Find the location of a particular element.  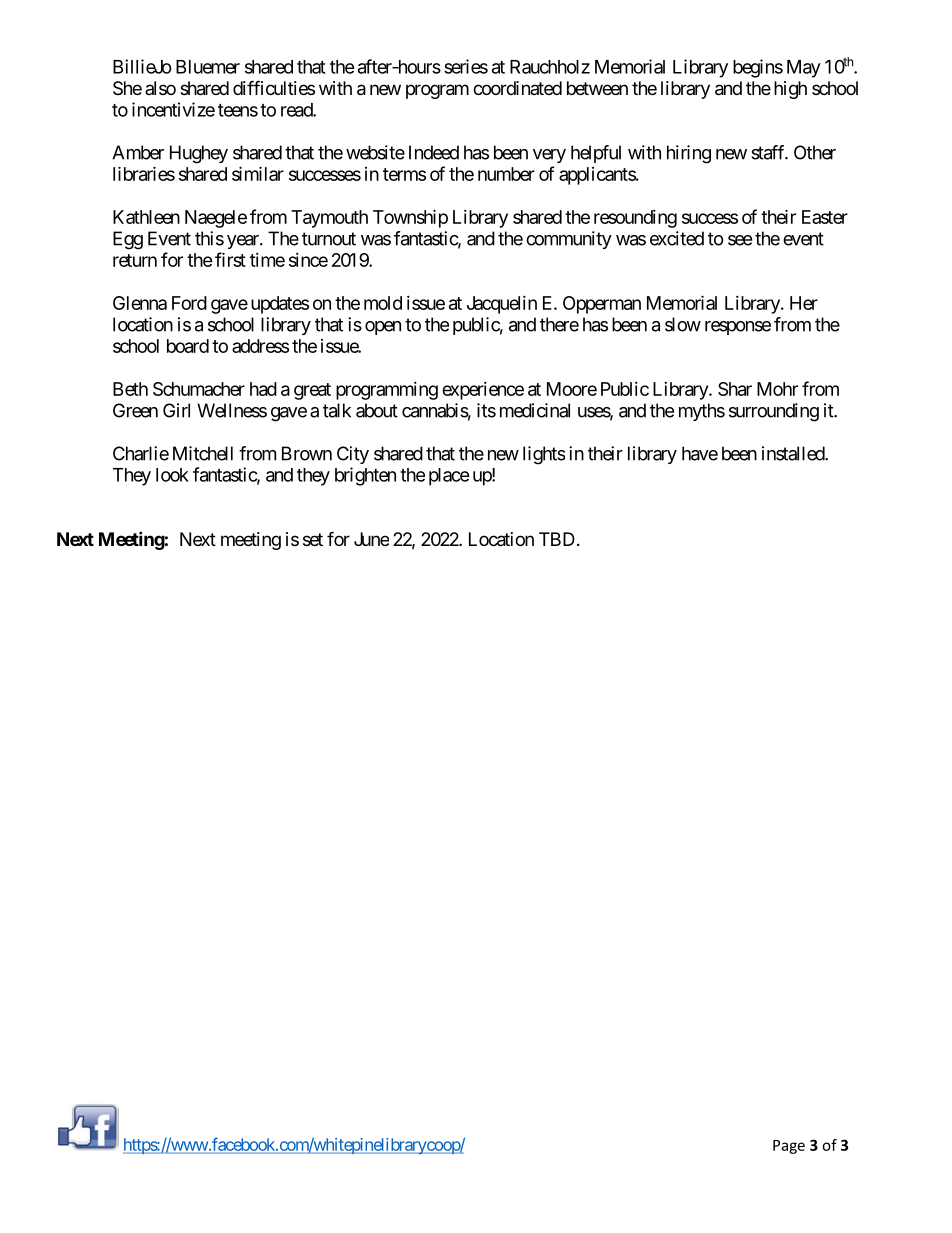

place is located at coordinates (449, 477).
